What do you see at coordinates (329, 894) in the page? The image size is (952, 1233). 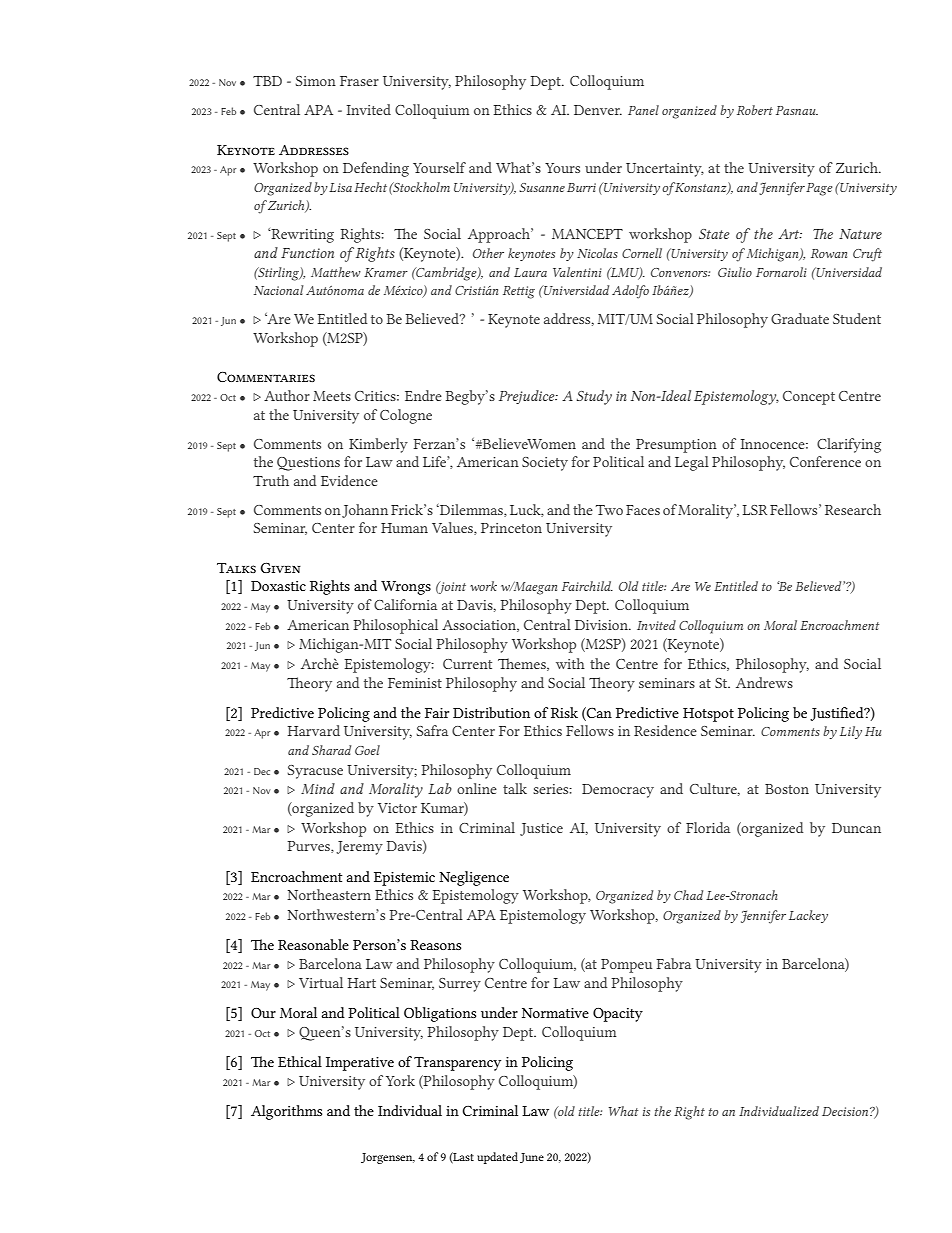 I see `Northeastern` at bounding box center [329, 894].
